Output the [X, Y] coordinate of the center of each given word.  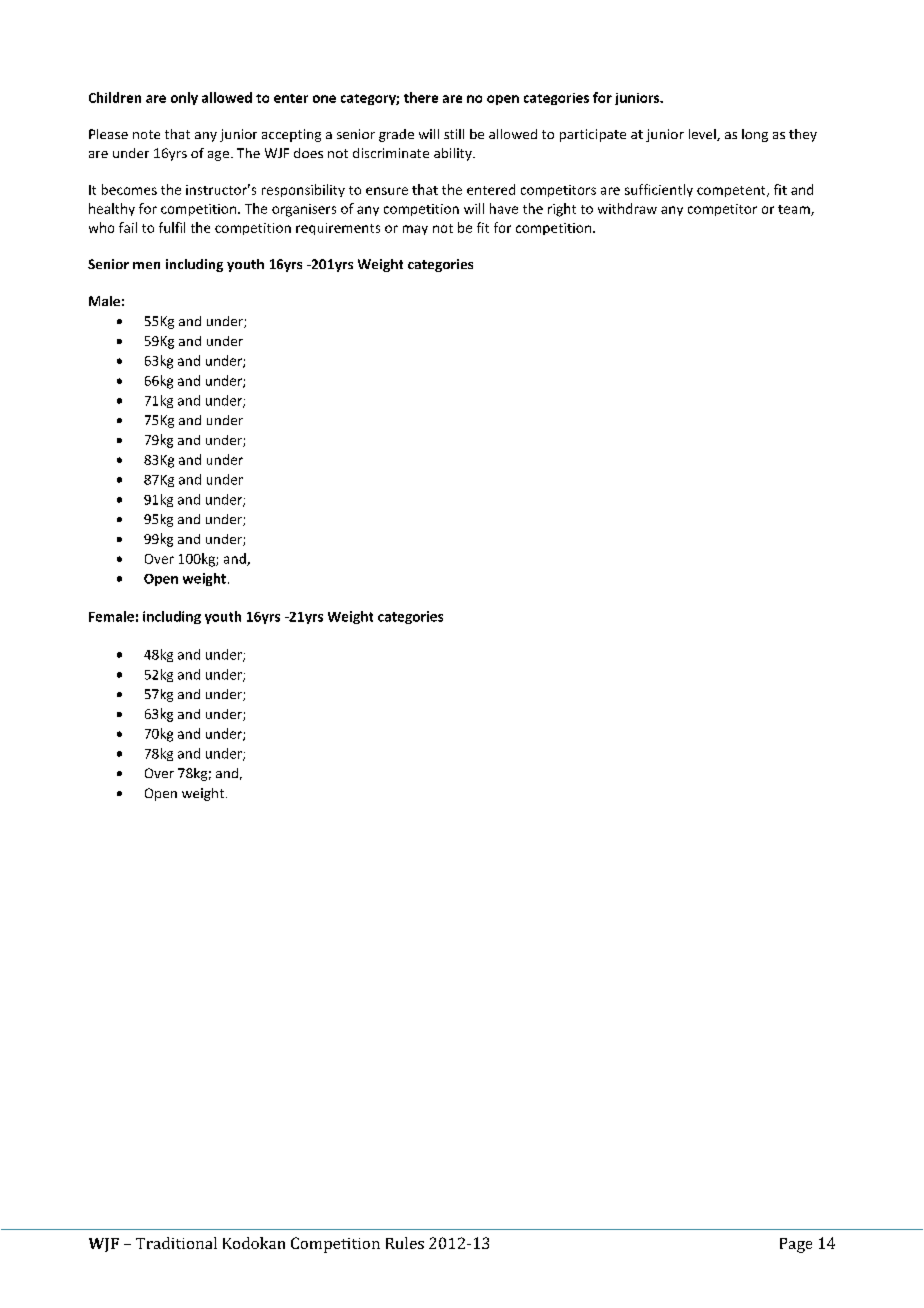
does [308, 153]
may [415, 230]
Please [108, 134]
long [755, 135]
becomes [129, 189]
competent [732, 191]
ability [454, 154]
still [454, 134]
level [703, 135]
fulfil [172, 227]
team [795, 210]
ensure [387, 191]
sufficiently [659, 190]
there [421, 97]
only [184, 98]
